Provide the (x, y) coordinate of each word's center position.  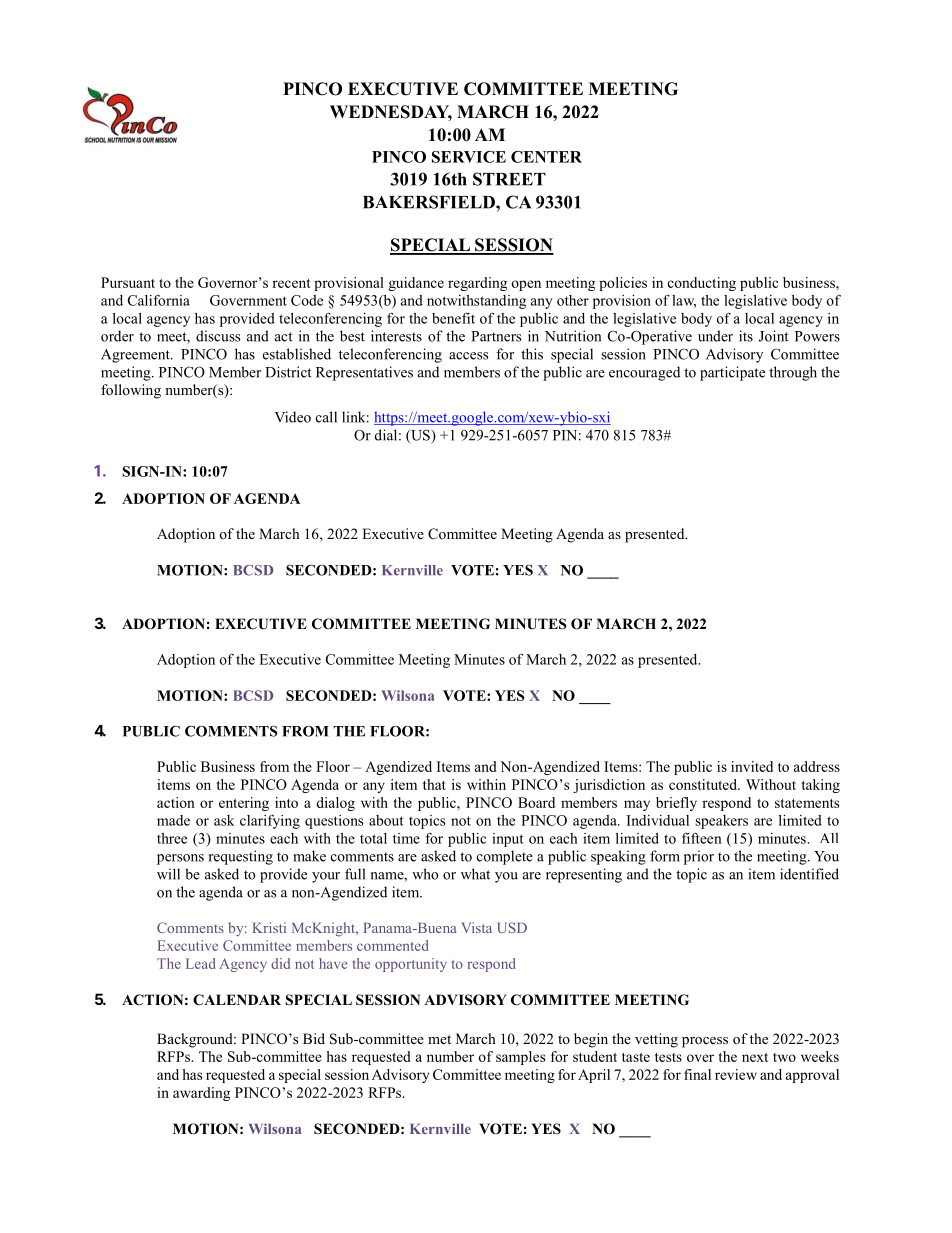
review (736, 1074)
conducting (702, 284)
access (468, 356)
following (131, 391)
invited (752, 766)
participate (732, 373)
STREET (509, 179)
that (434, 784)
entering (244, 804)
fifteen (702, 838)
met (439, 1039)
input (508, 840)
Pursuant (128, 282)
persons (180, 859)
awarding (201, 1094)
